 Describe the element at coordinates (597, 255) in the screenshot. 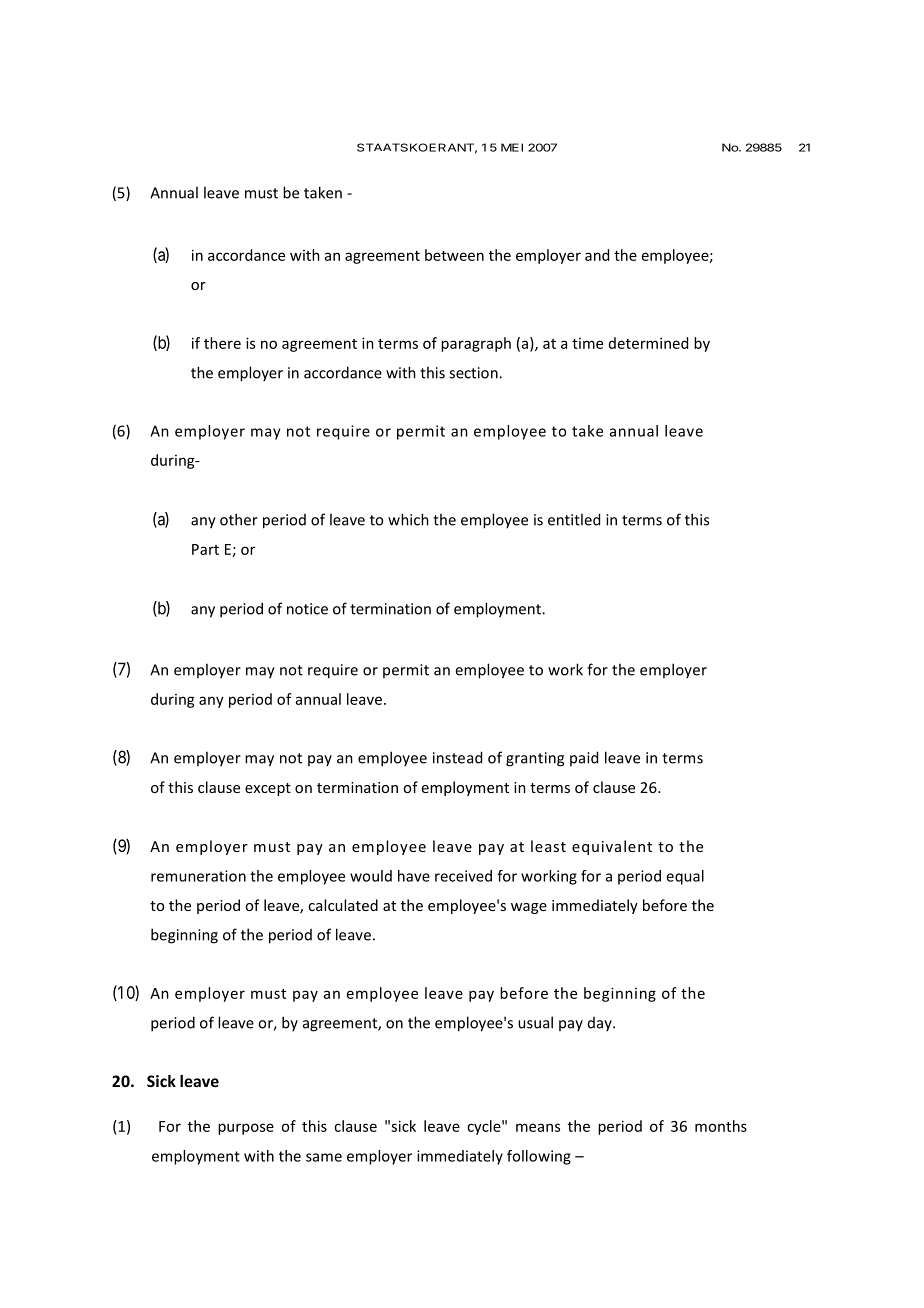

I see `and` at that location.
